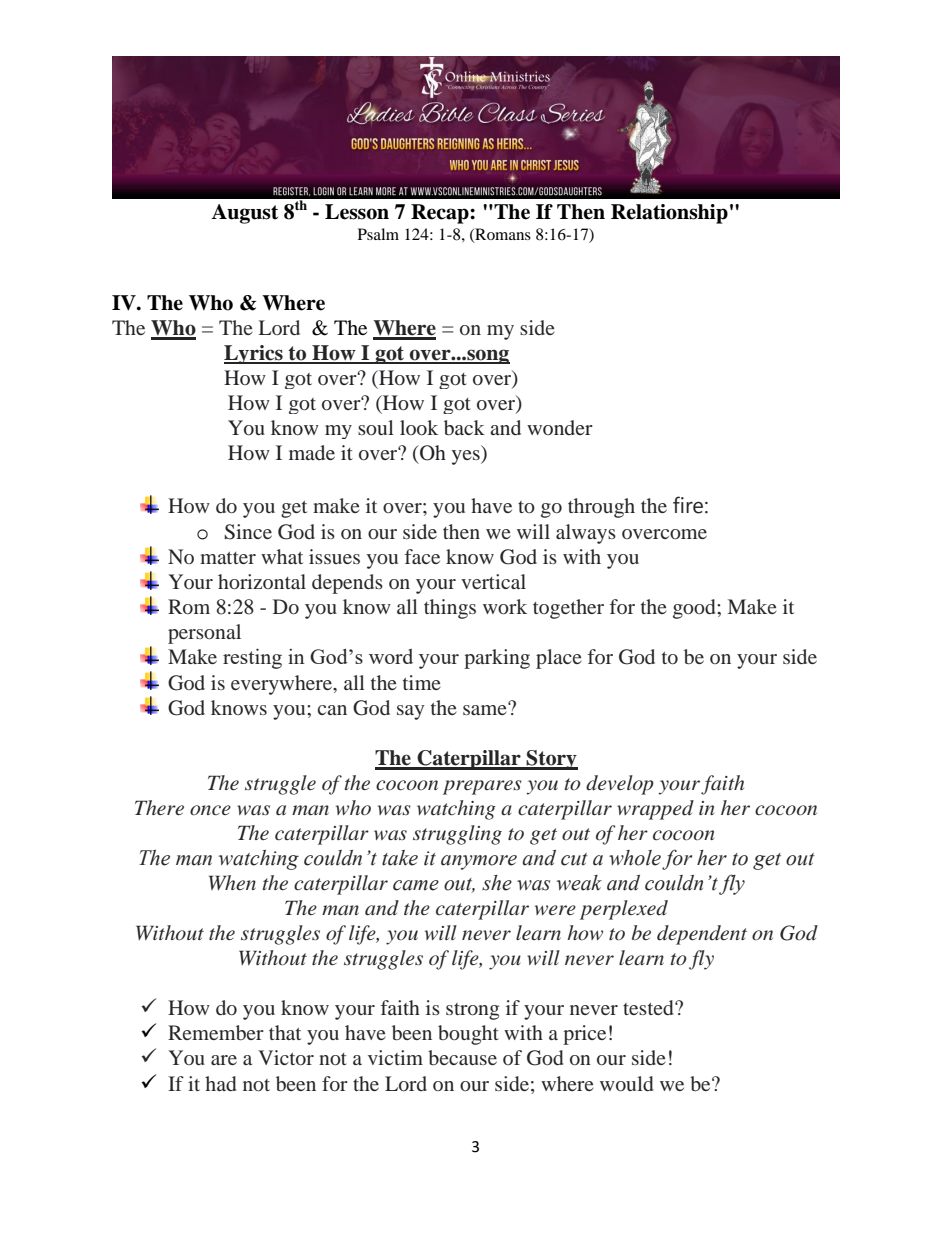 The height and width of the screenshot is (1233, 952). What do you see at coordinates (695, 609) in the screenshot?
I see `good` at bounding box center [695, 609].
